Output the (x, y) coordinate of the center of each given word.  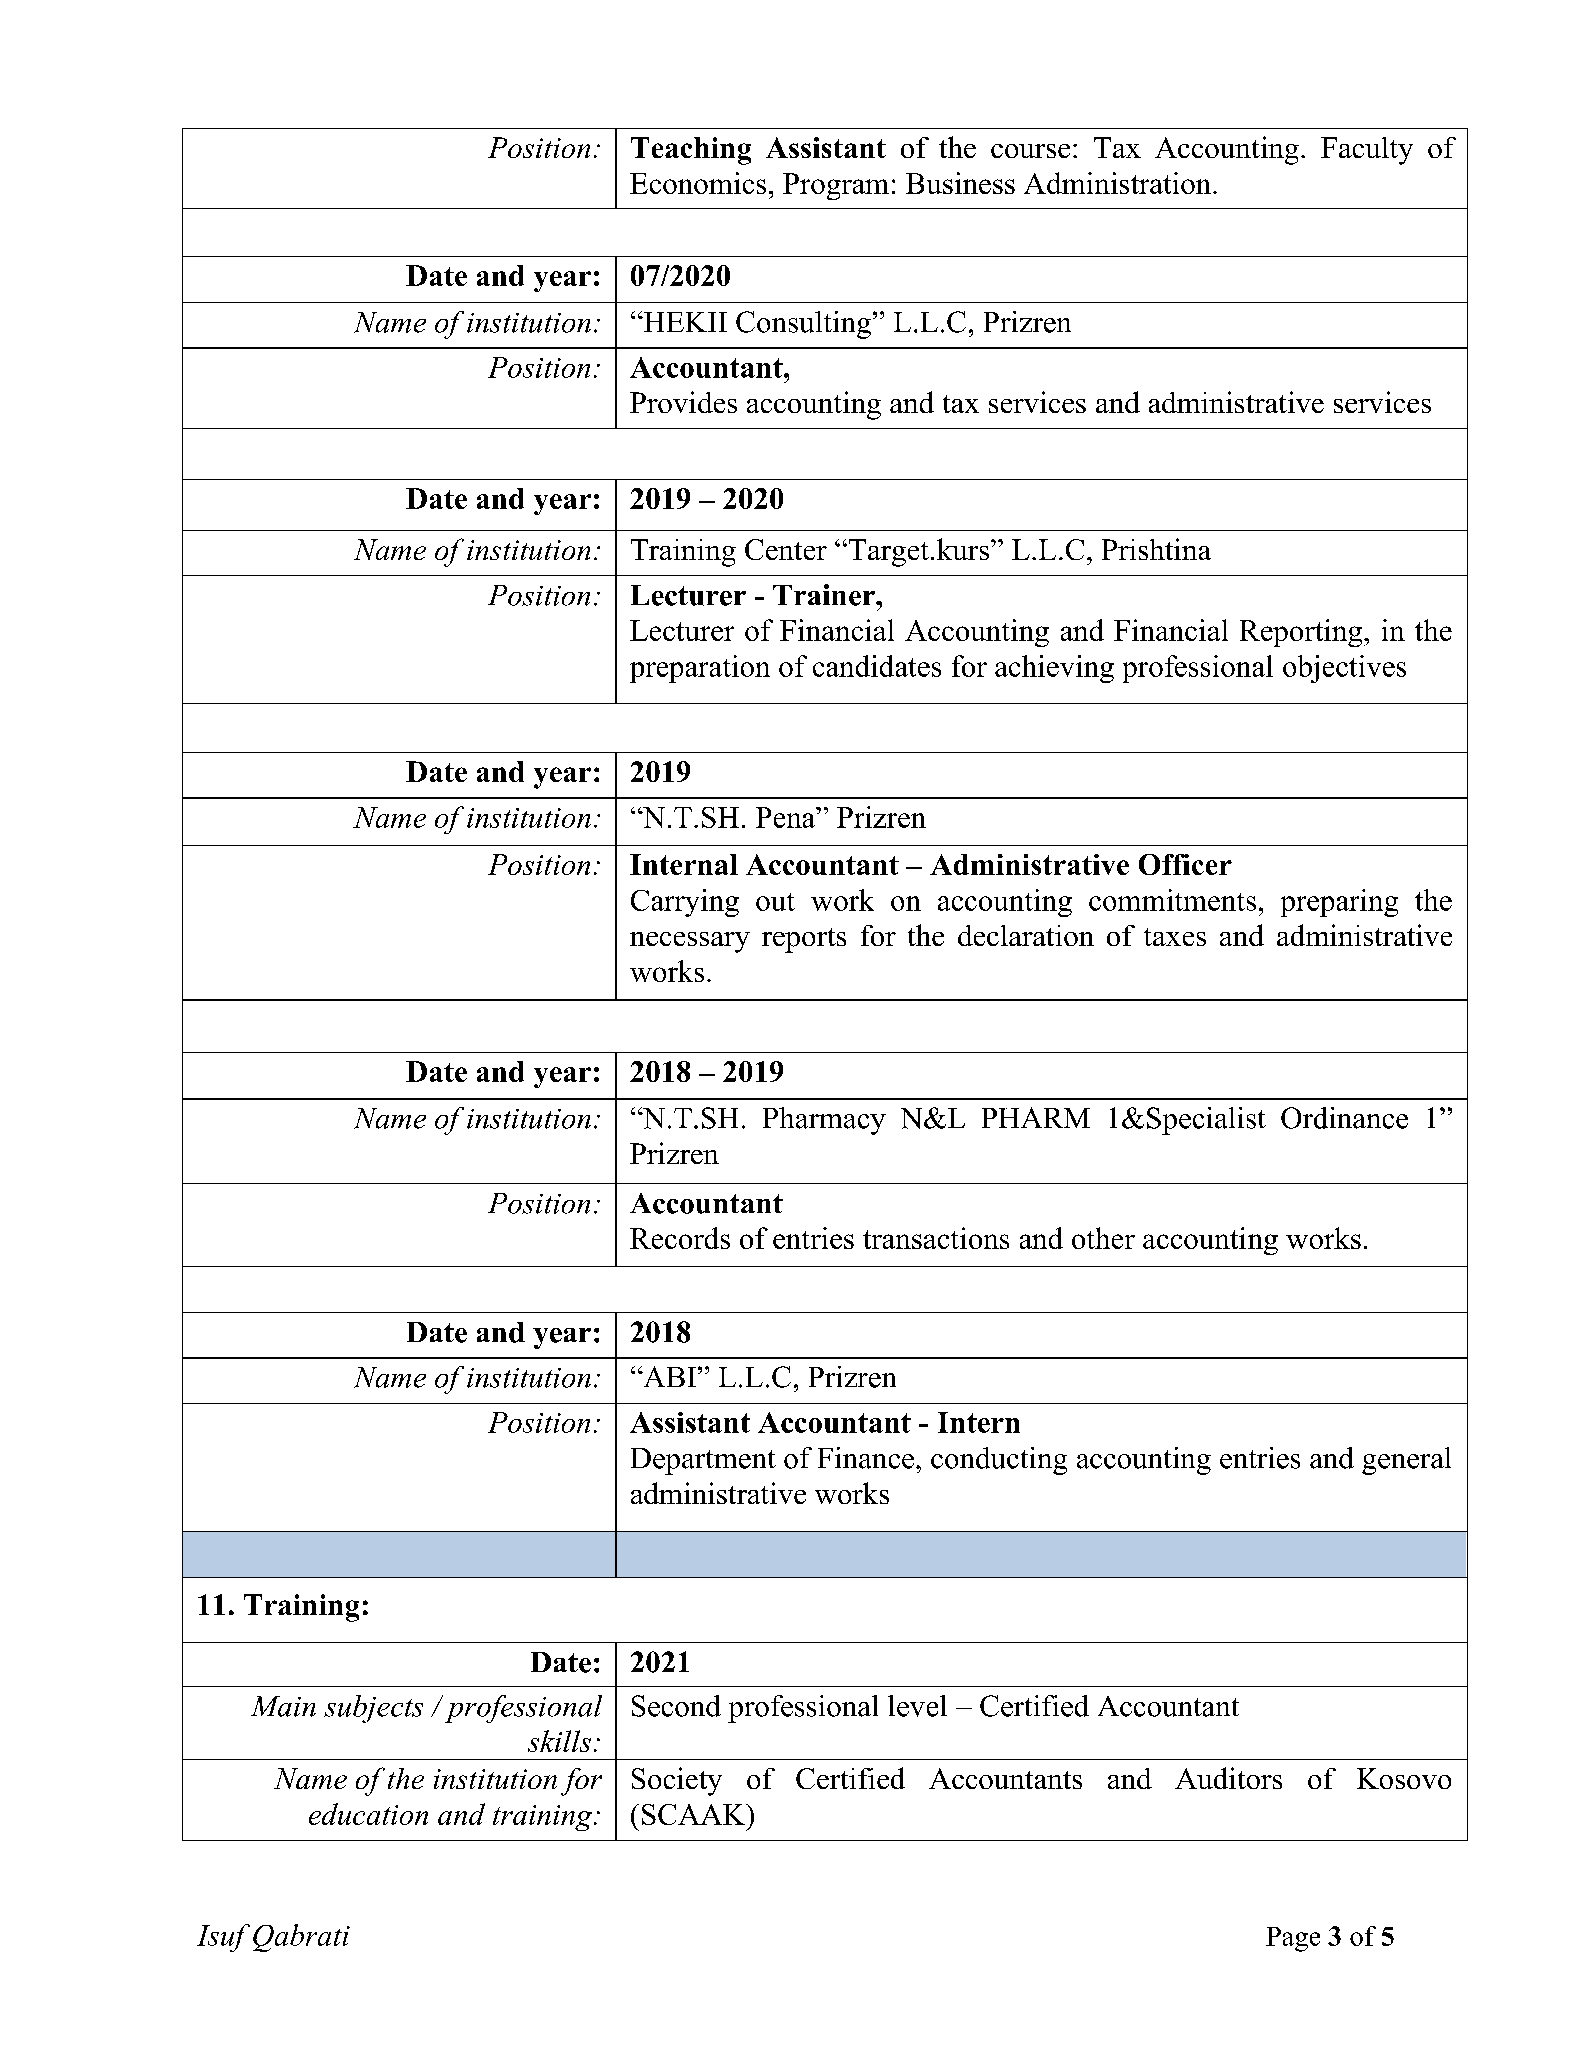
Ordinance (1344, 1118)
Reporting (1302, 633)
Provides (683, 402)
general (1406, 1461)
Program (836, 186)
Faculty (1367, 151)
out (775, 902)
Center (786, 549)
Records (680, 1238)
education (368, 1814)
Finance (866, 1458)
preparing (1339, 903)
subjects (373, 1709)
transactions (936, 1238)
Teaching (691, 151)
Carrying (685, 903)
